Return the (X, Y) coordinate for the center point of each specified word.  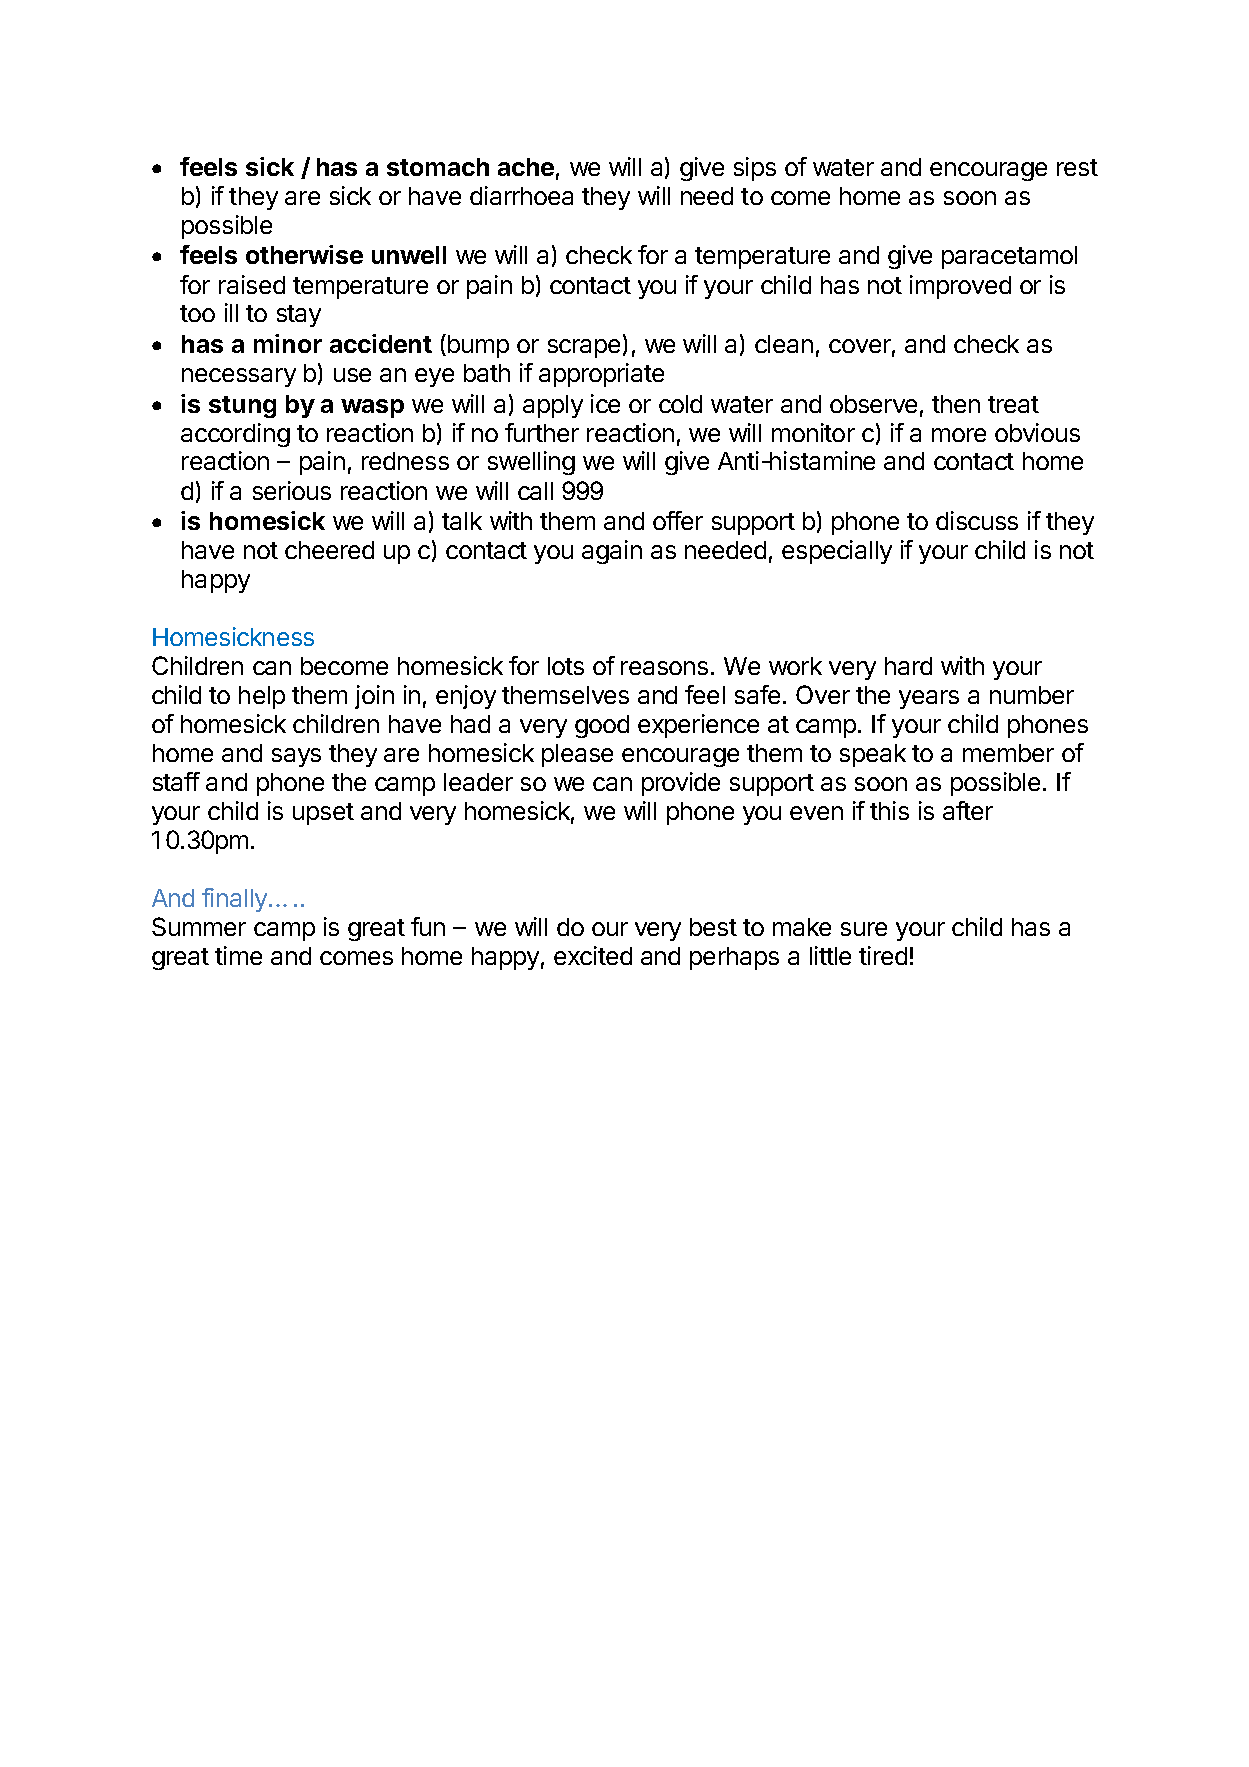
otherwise (304, 254)
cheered (329, 550)
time (238, 955)
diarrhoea (521, 195)
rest (1077, 167)
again (612, 552)
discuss (977, 520)
